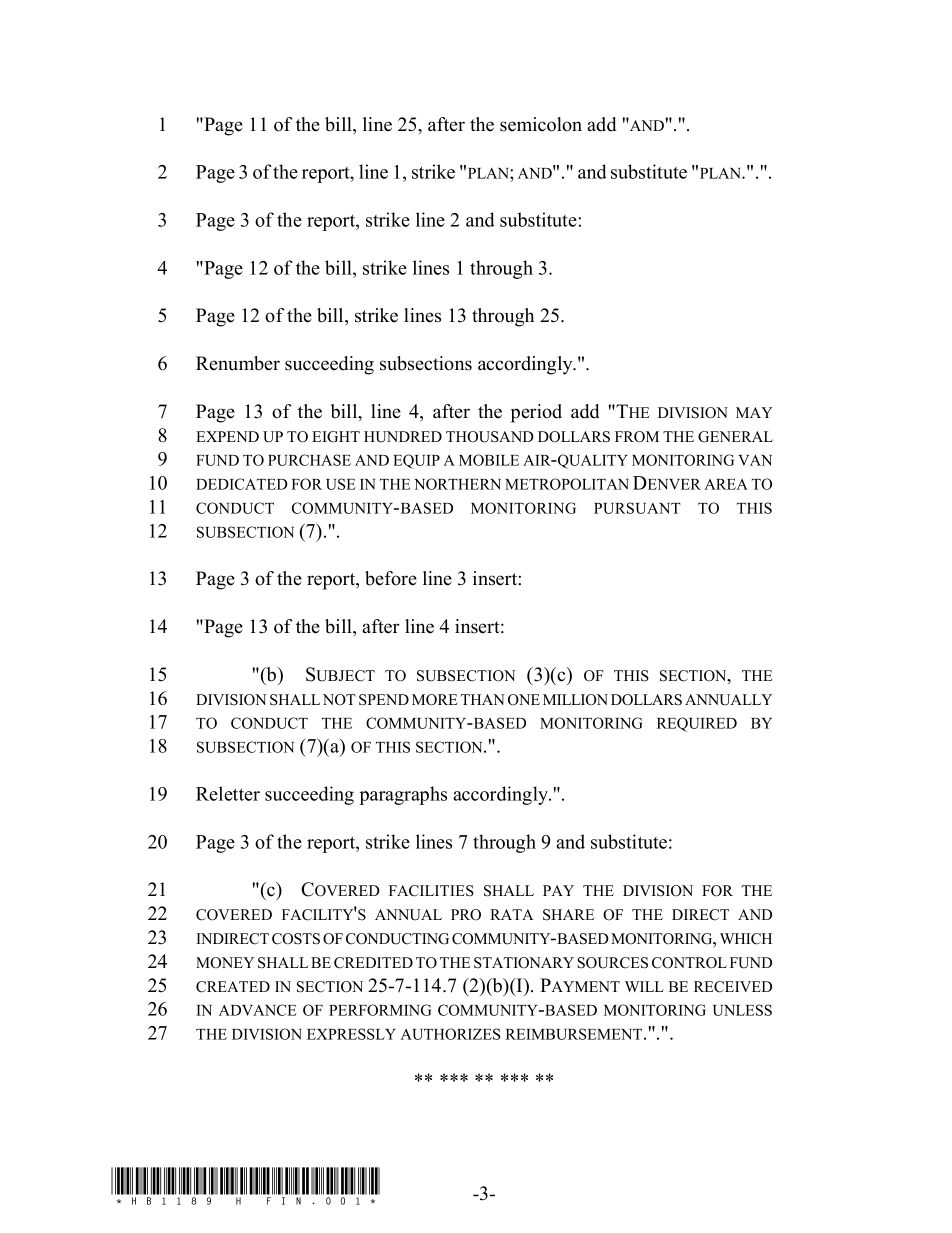  Describe the element at coordinates (754, 412) in the page. I see `MAY` at that location.
